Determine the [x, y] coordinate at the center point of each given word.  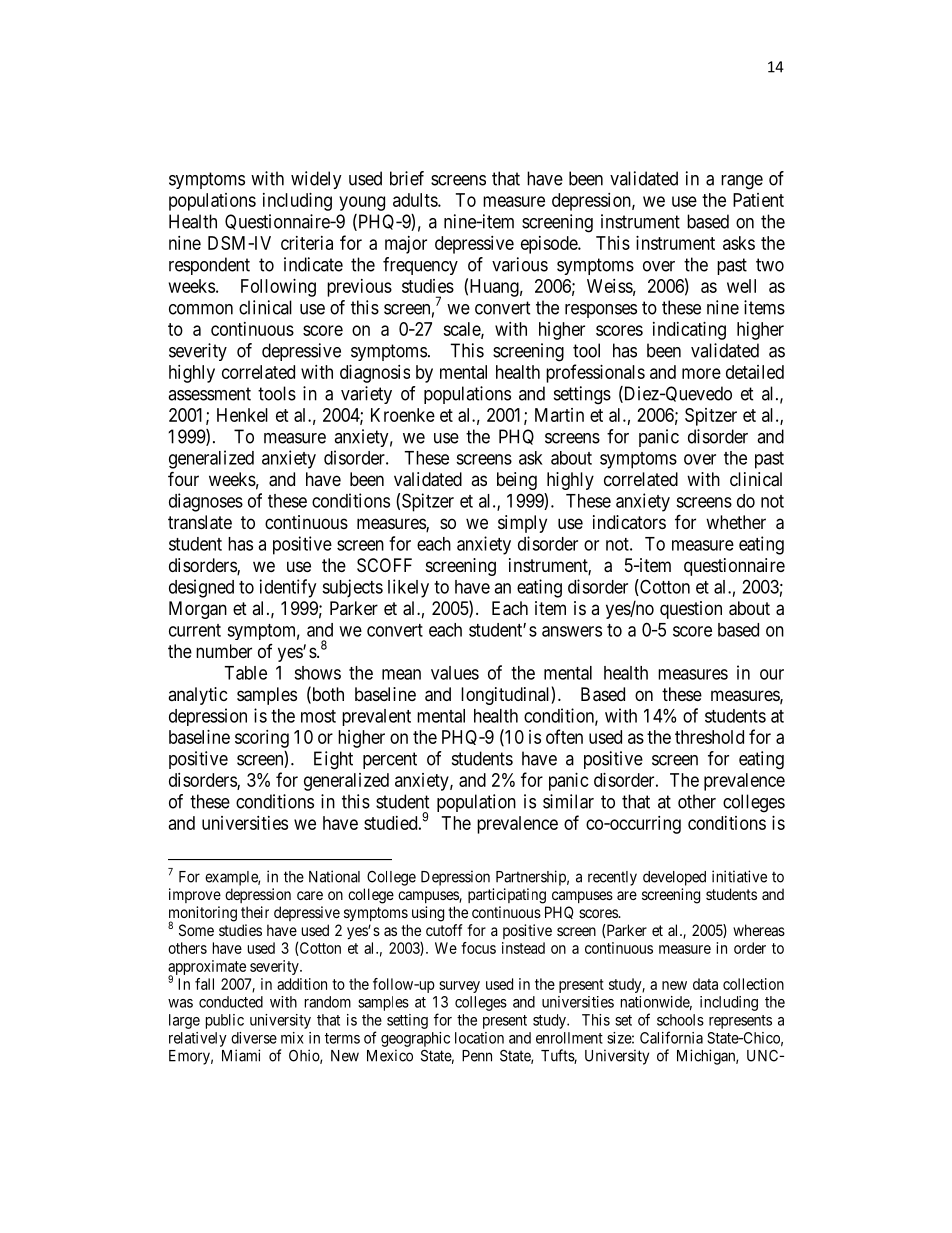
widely [316, 180]
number [224, 651]
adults [416, 200]
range [742, 182]
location [479, 1038]
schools [680, 1020]
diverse [254, 1038]
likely [408, 588]
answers [572, 631]
